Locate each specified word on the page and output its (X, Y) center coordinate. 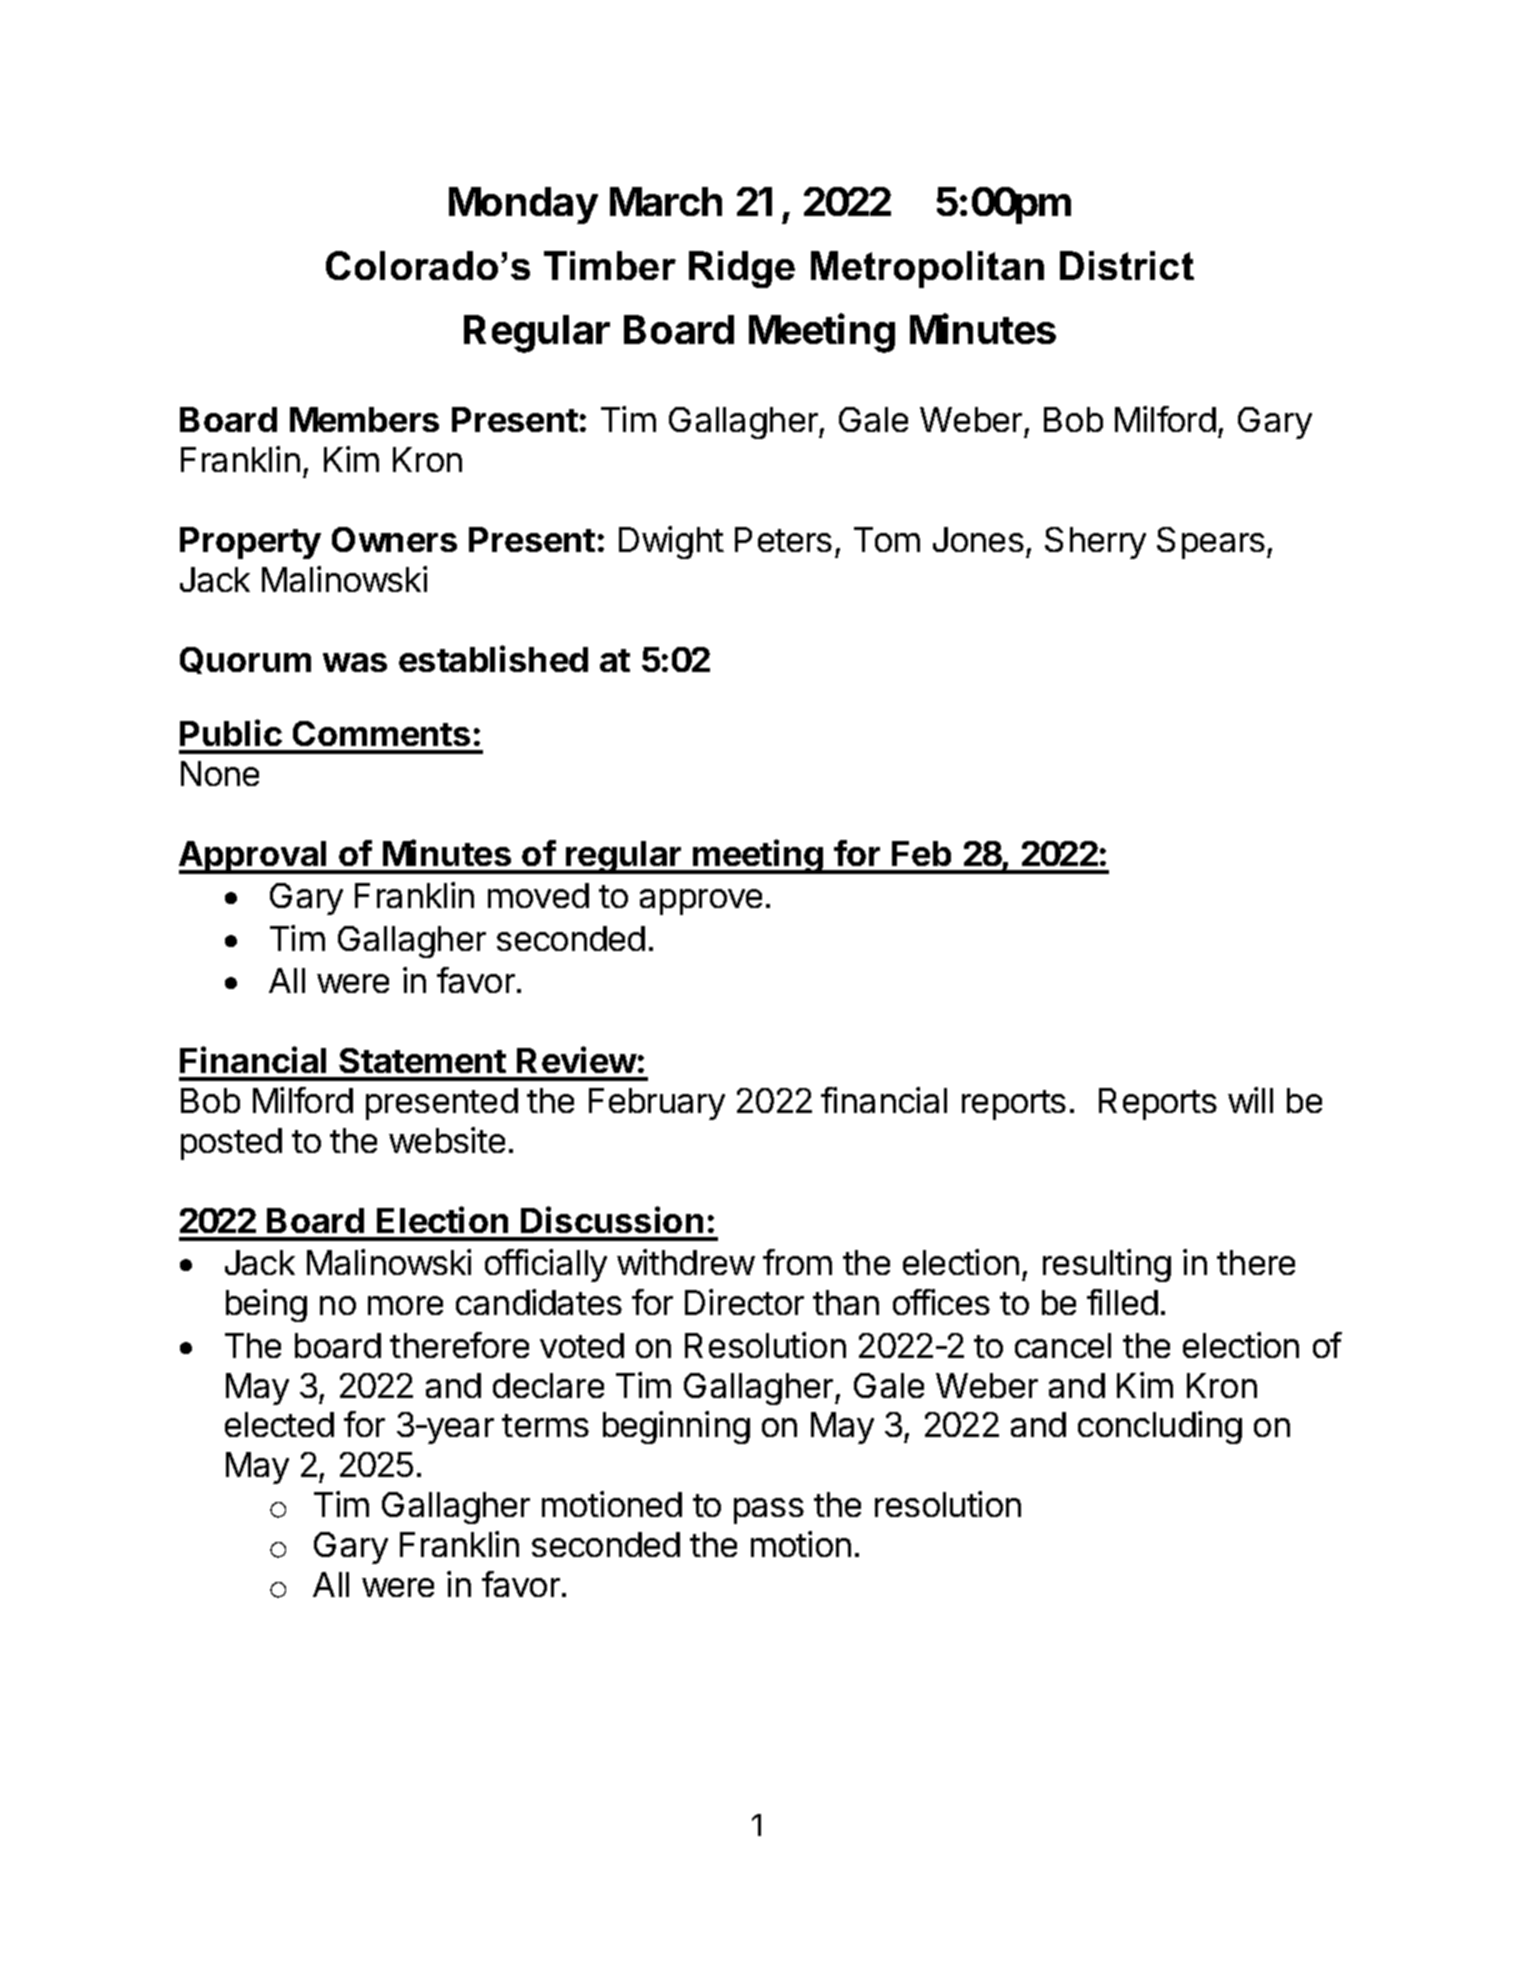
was (355, 662)
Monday (523, 205)
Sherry (1095, 543)
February (657, 1104)
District (1127, 265)
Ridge (742, 269)
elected (279, 1424)
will (1250, 1100)
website (447, 1140)
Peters (783, 539)
